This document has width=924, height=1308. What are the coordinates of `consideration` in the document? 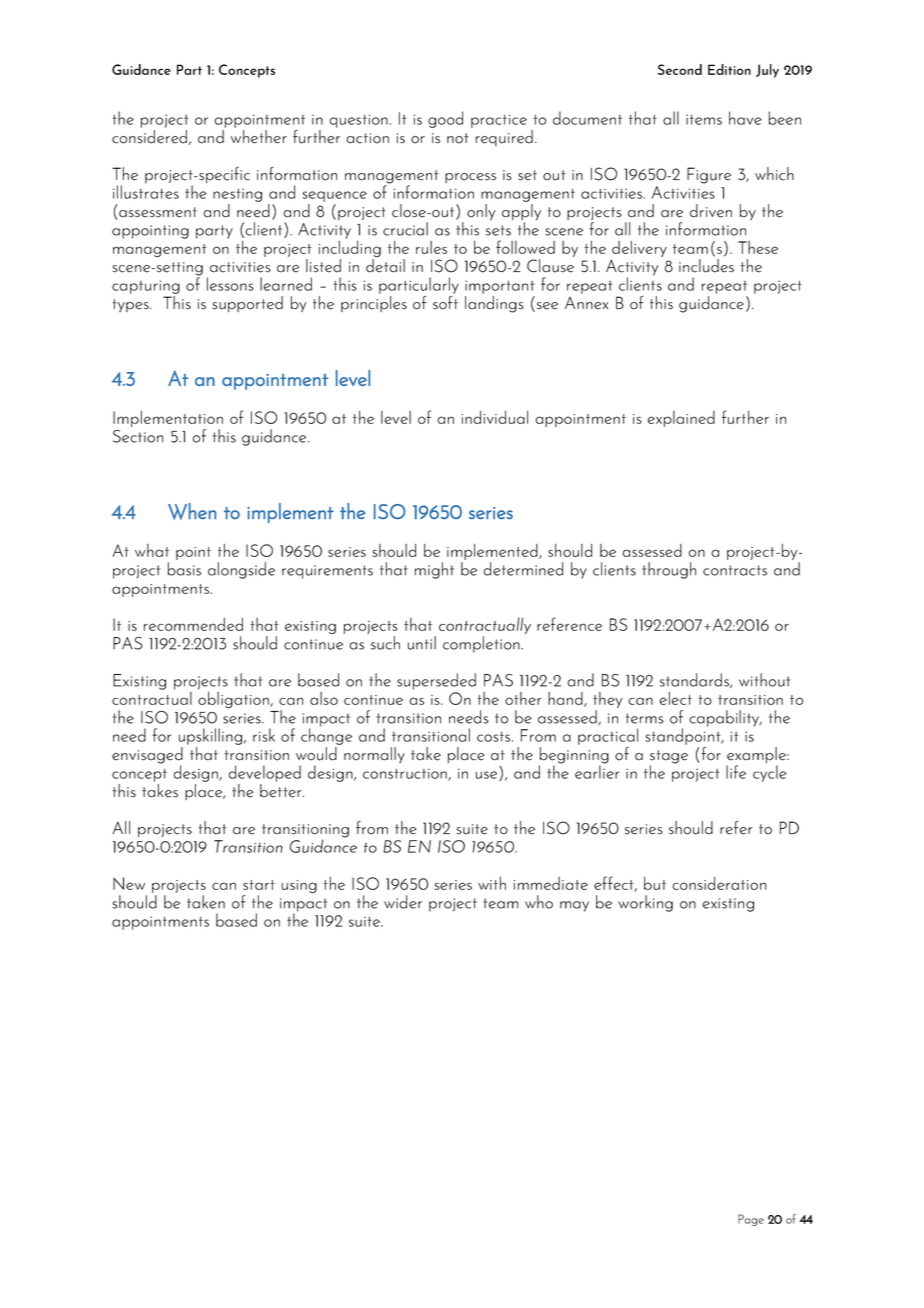 It's located at (719, 883).
